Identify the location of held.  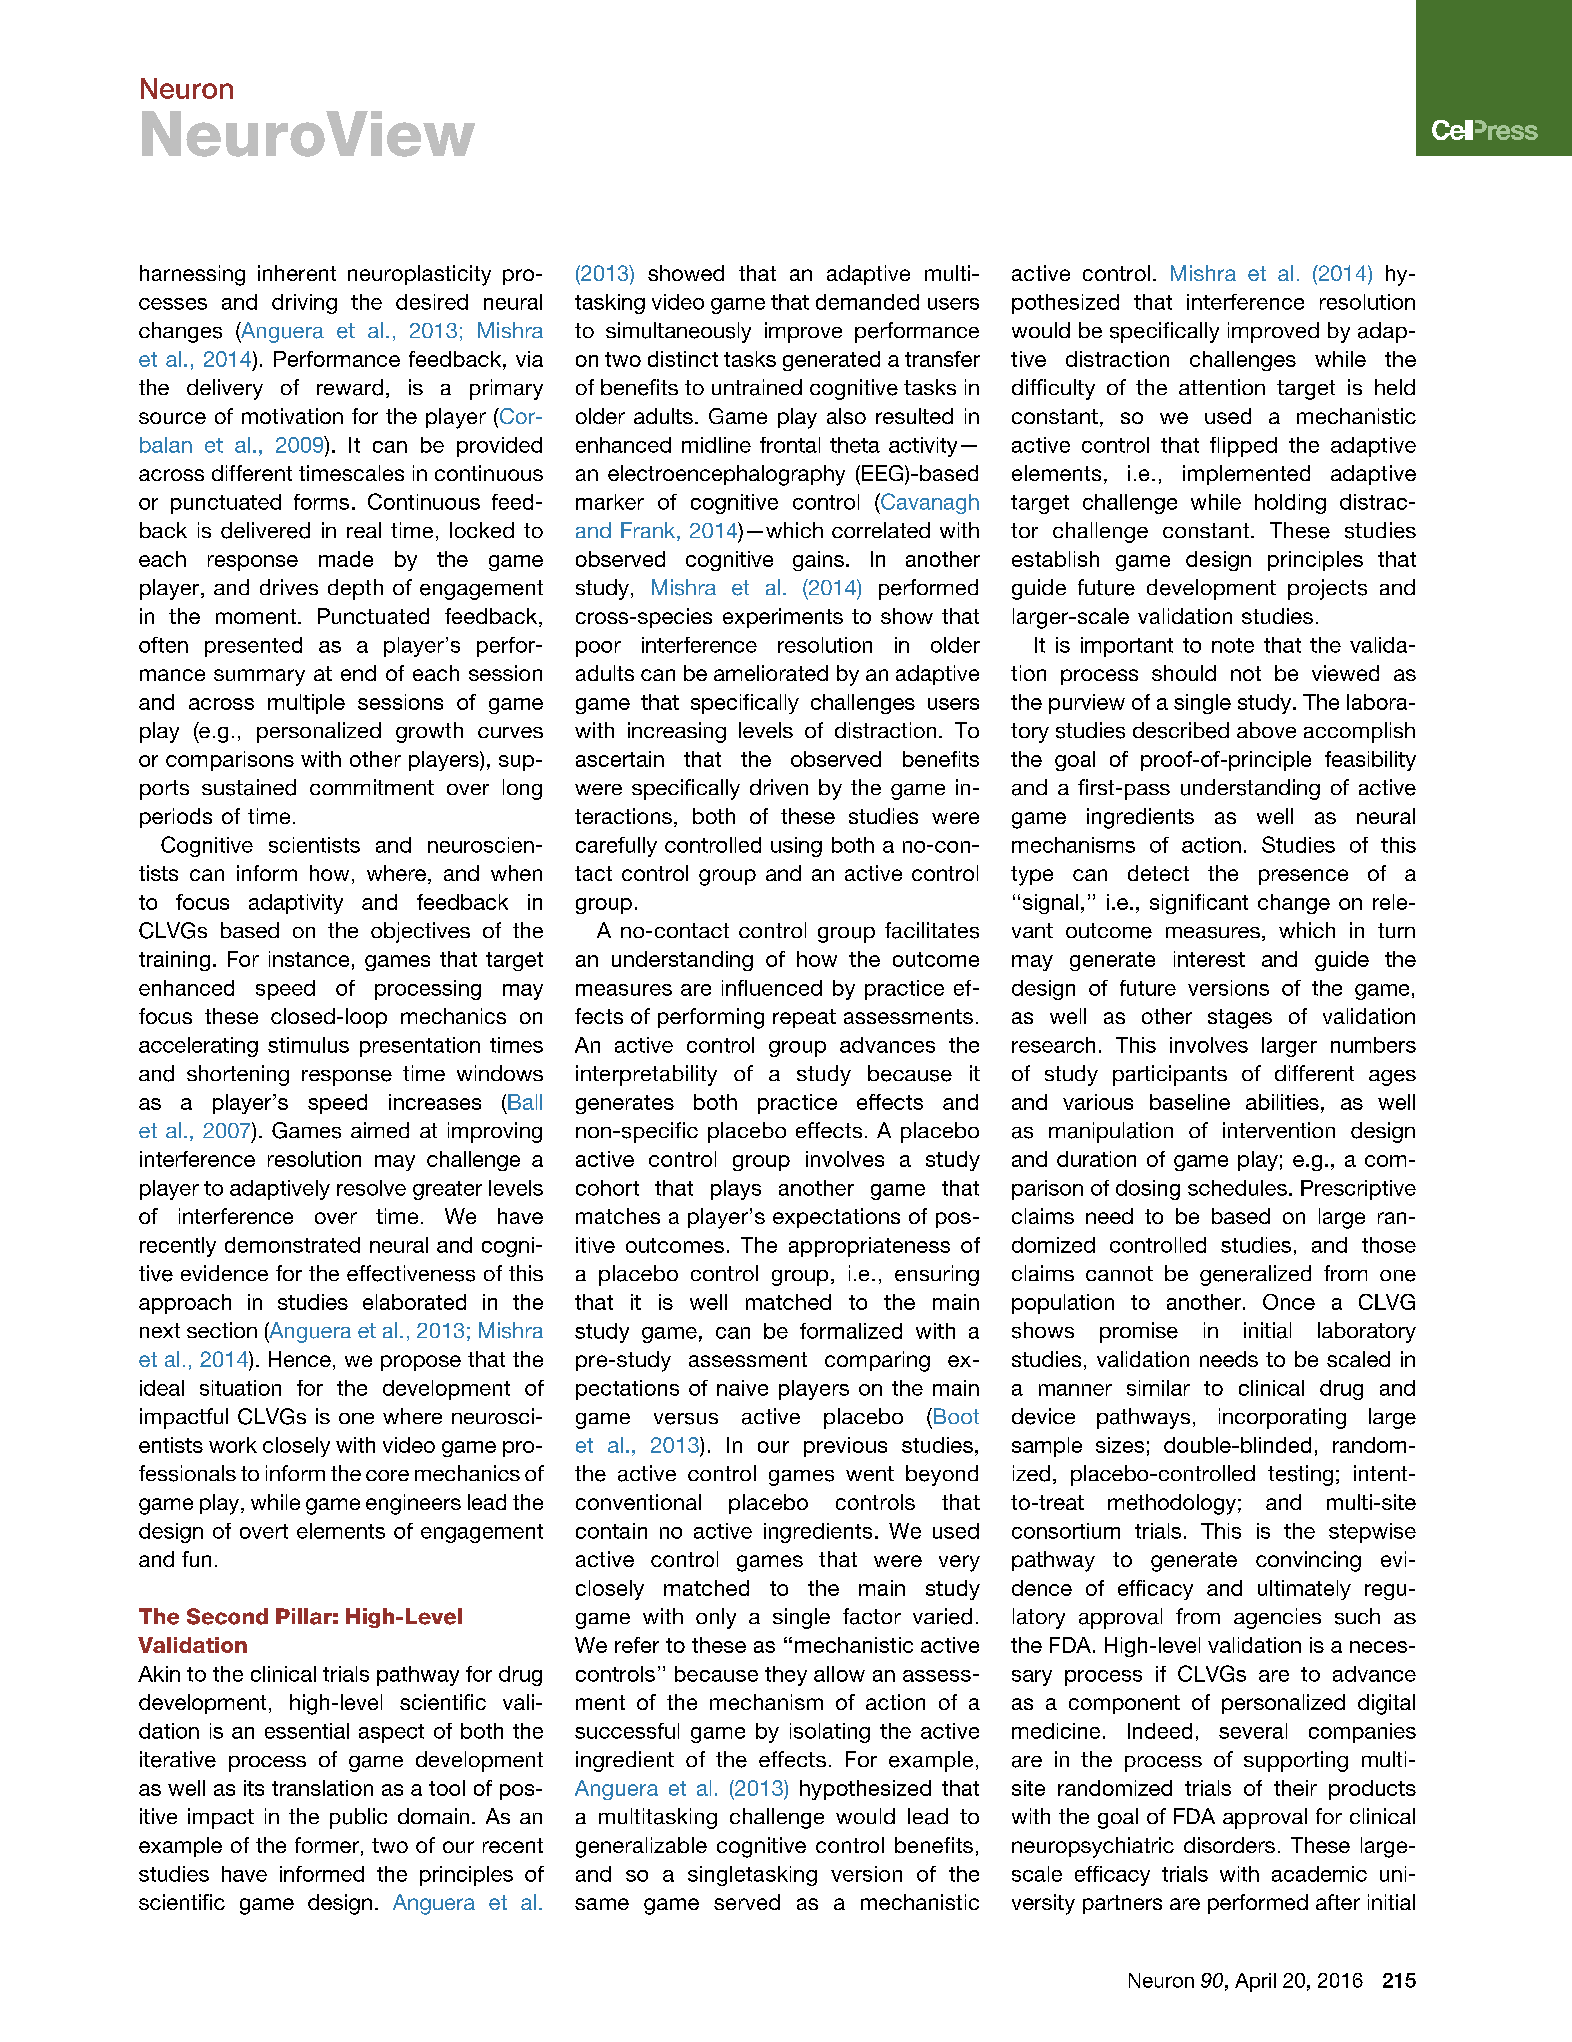
(1395, 387).
